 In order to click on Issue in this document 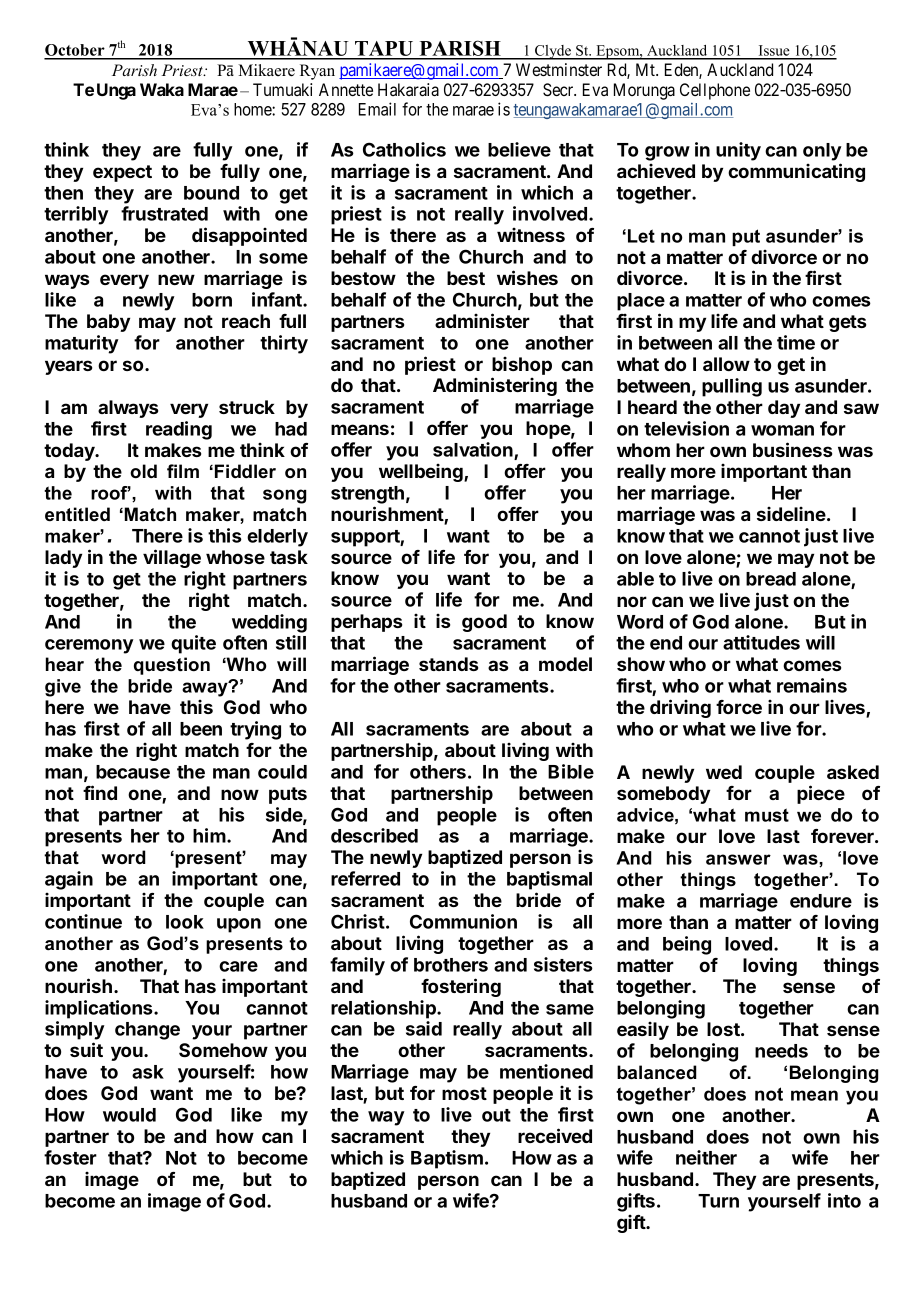, I will do `click(774, 52)`.
